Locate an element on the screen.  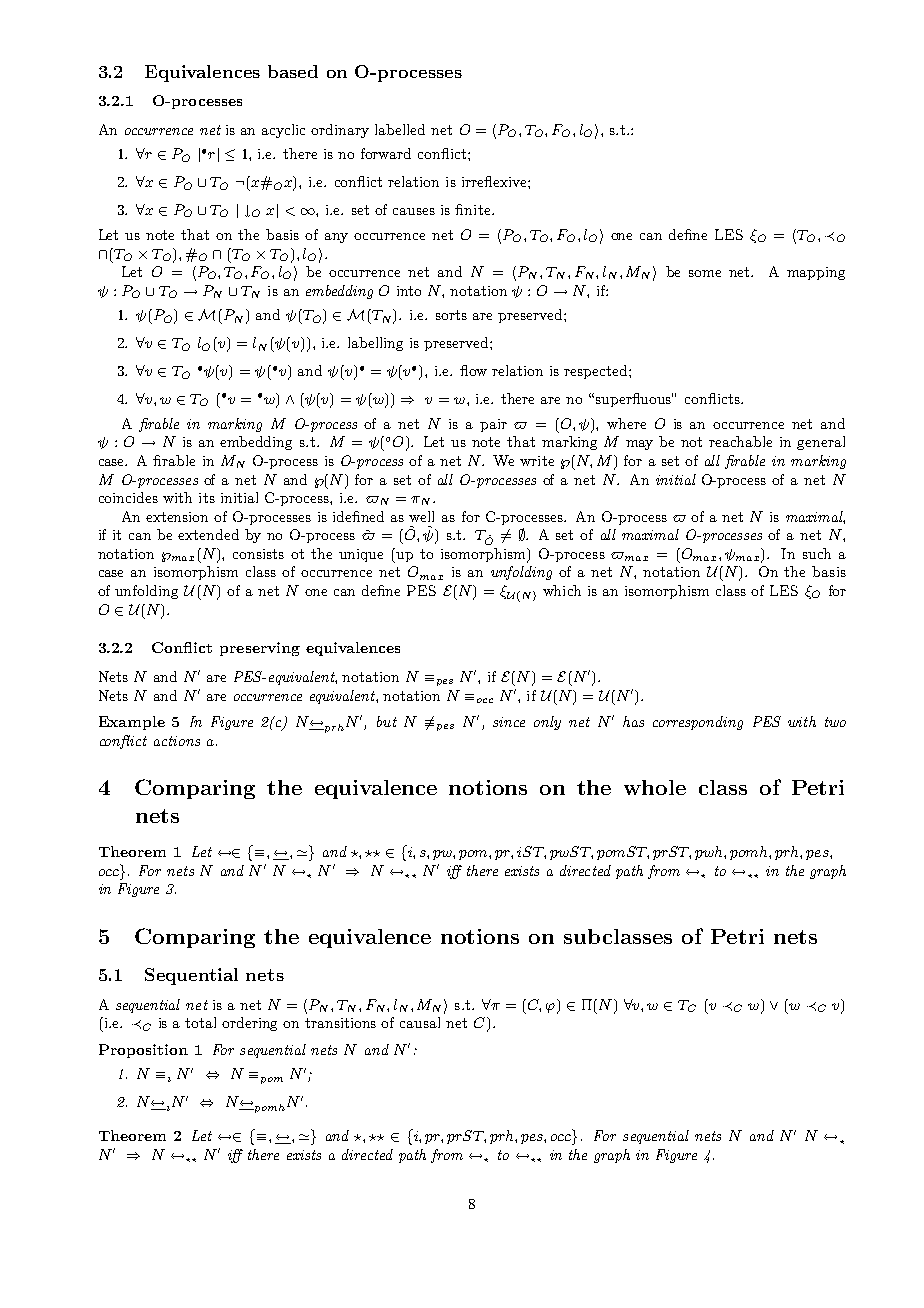
causal is located at coordinates (420, 1022).
